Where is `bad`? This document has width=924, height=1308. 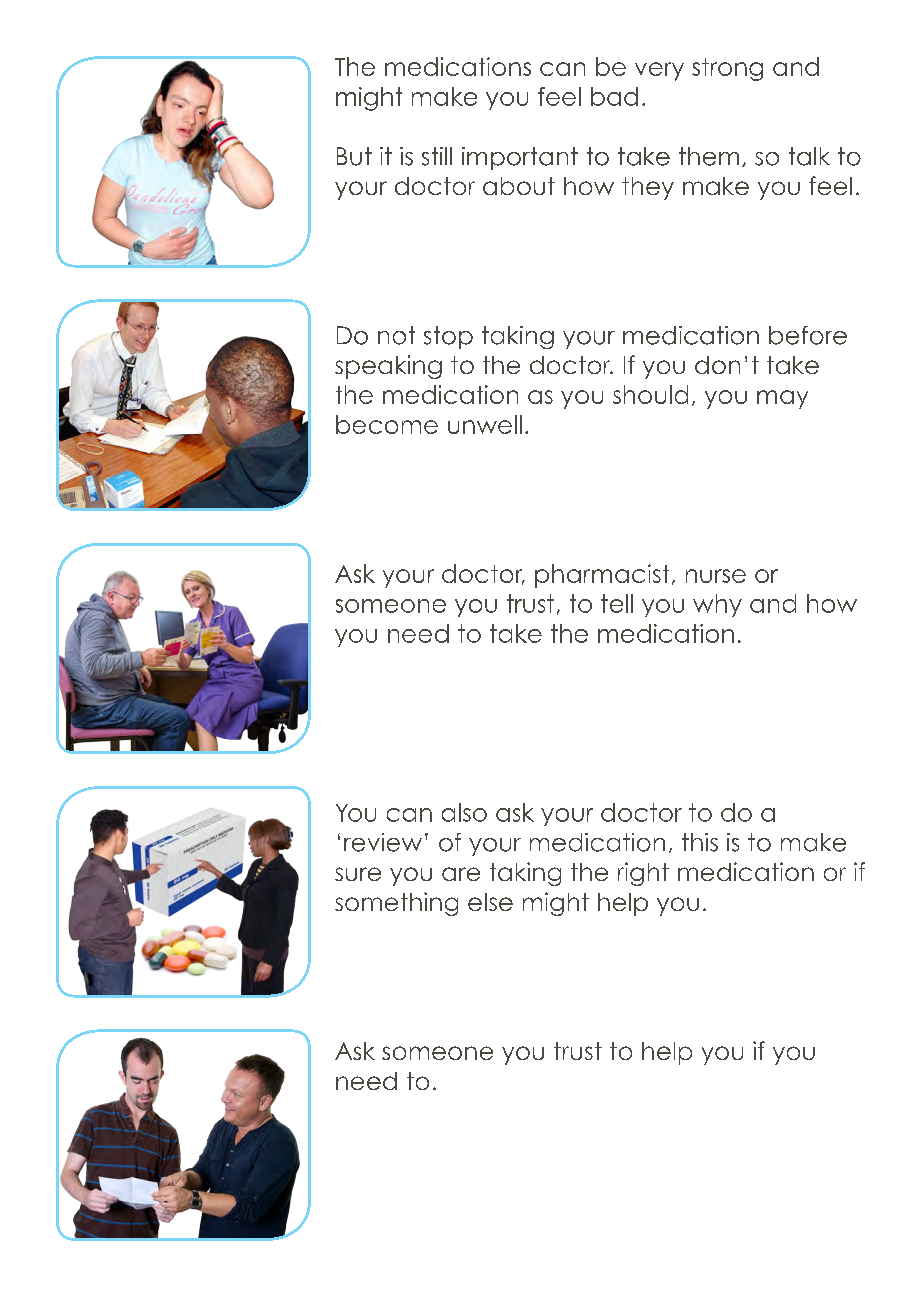 bad is located at coordinates (614, 96).
